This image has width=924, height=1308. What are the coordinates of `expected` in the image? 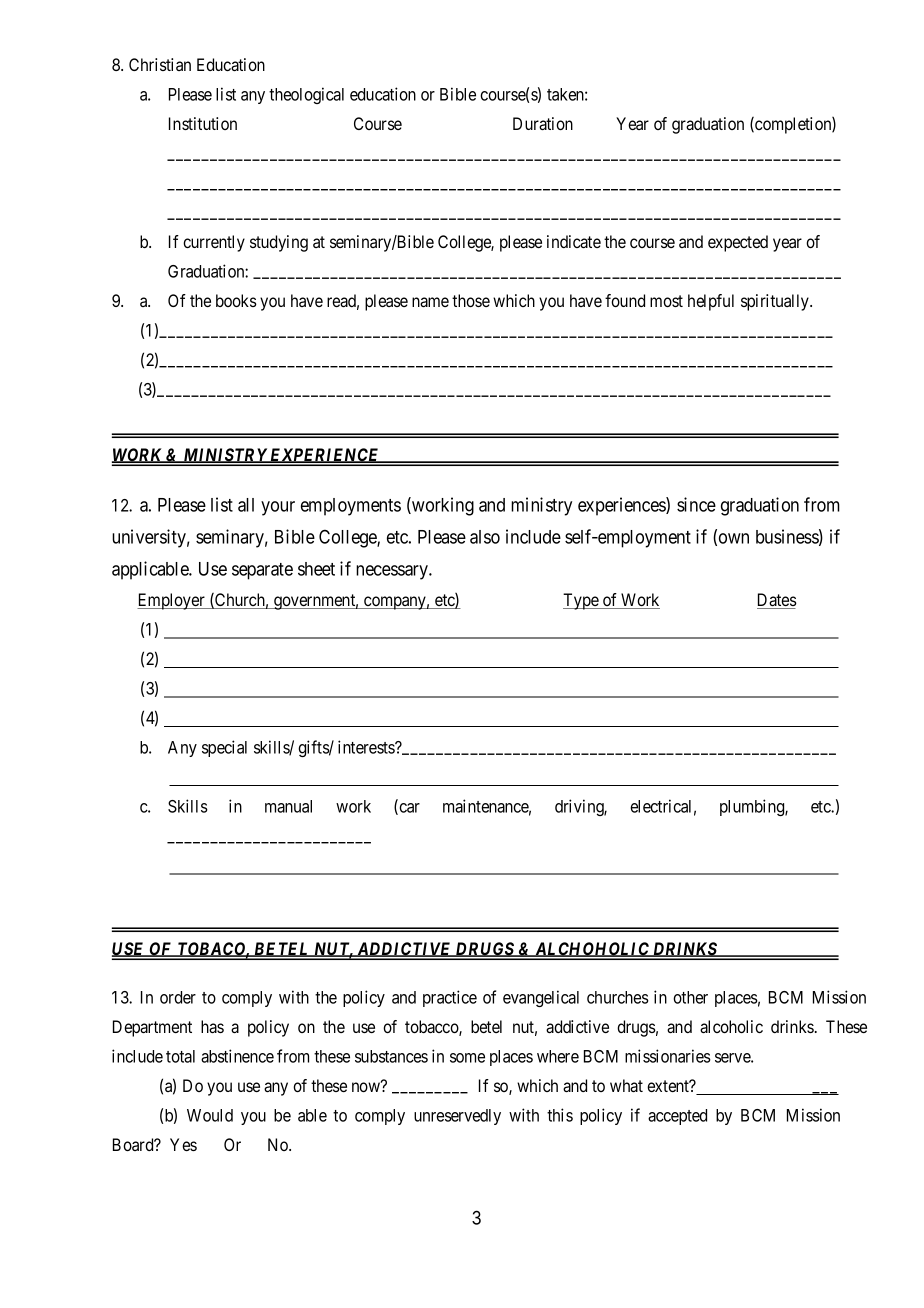 It's located at (738, 243).
